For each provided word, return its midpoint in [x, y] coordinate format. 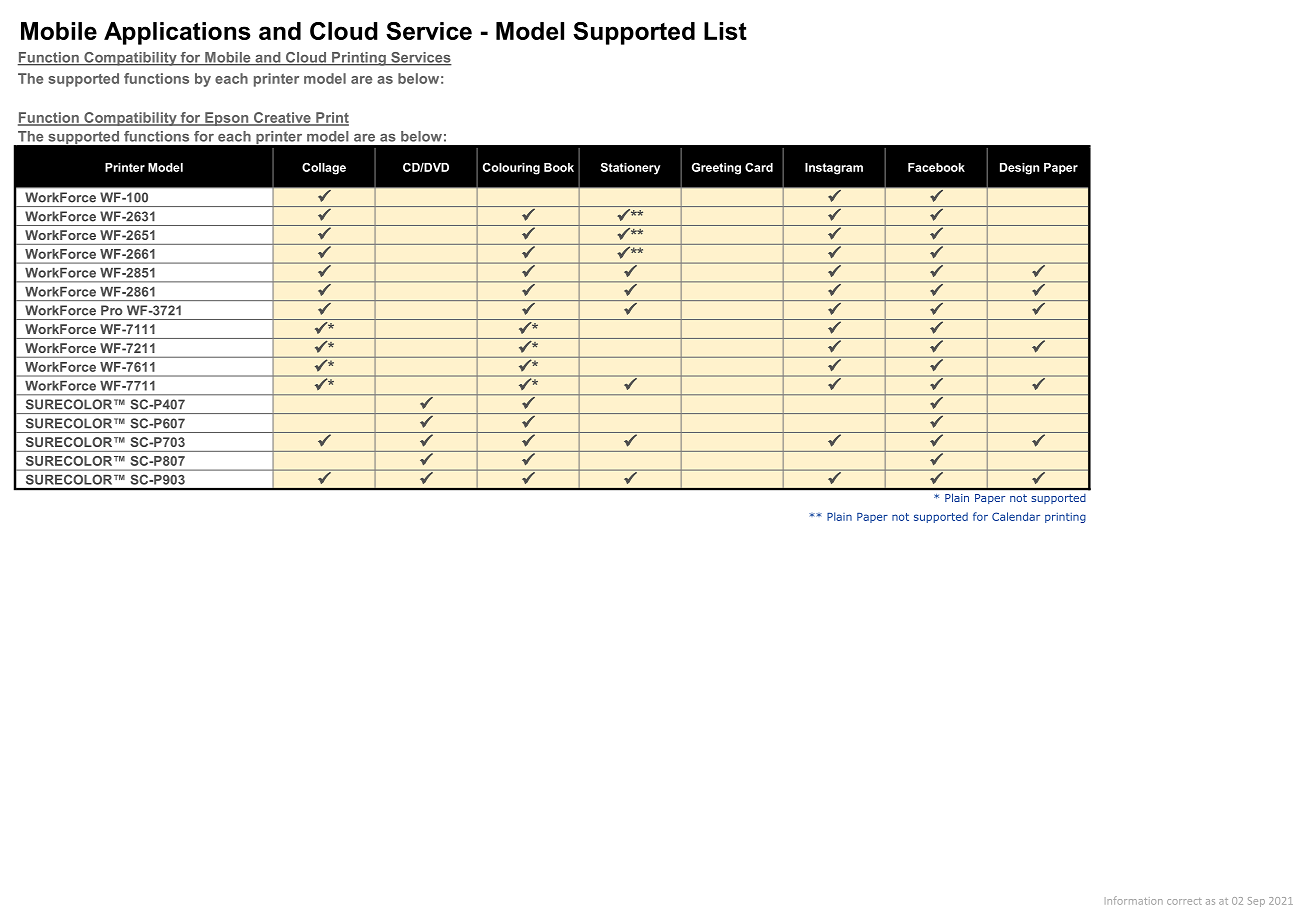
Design [1019, 169]
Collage [324, 169]
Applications [177, 33]
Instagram [834, 169]
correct [1184, 901]
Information [1134, 900]
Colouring [511, 169]
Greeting [716, 169]
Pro [111, 310]
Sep [1256, 902]
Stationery [630, 169]
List [725, 31]
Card [759, 167]
